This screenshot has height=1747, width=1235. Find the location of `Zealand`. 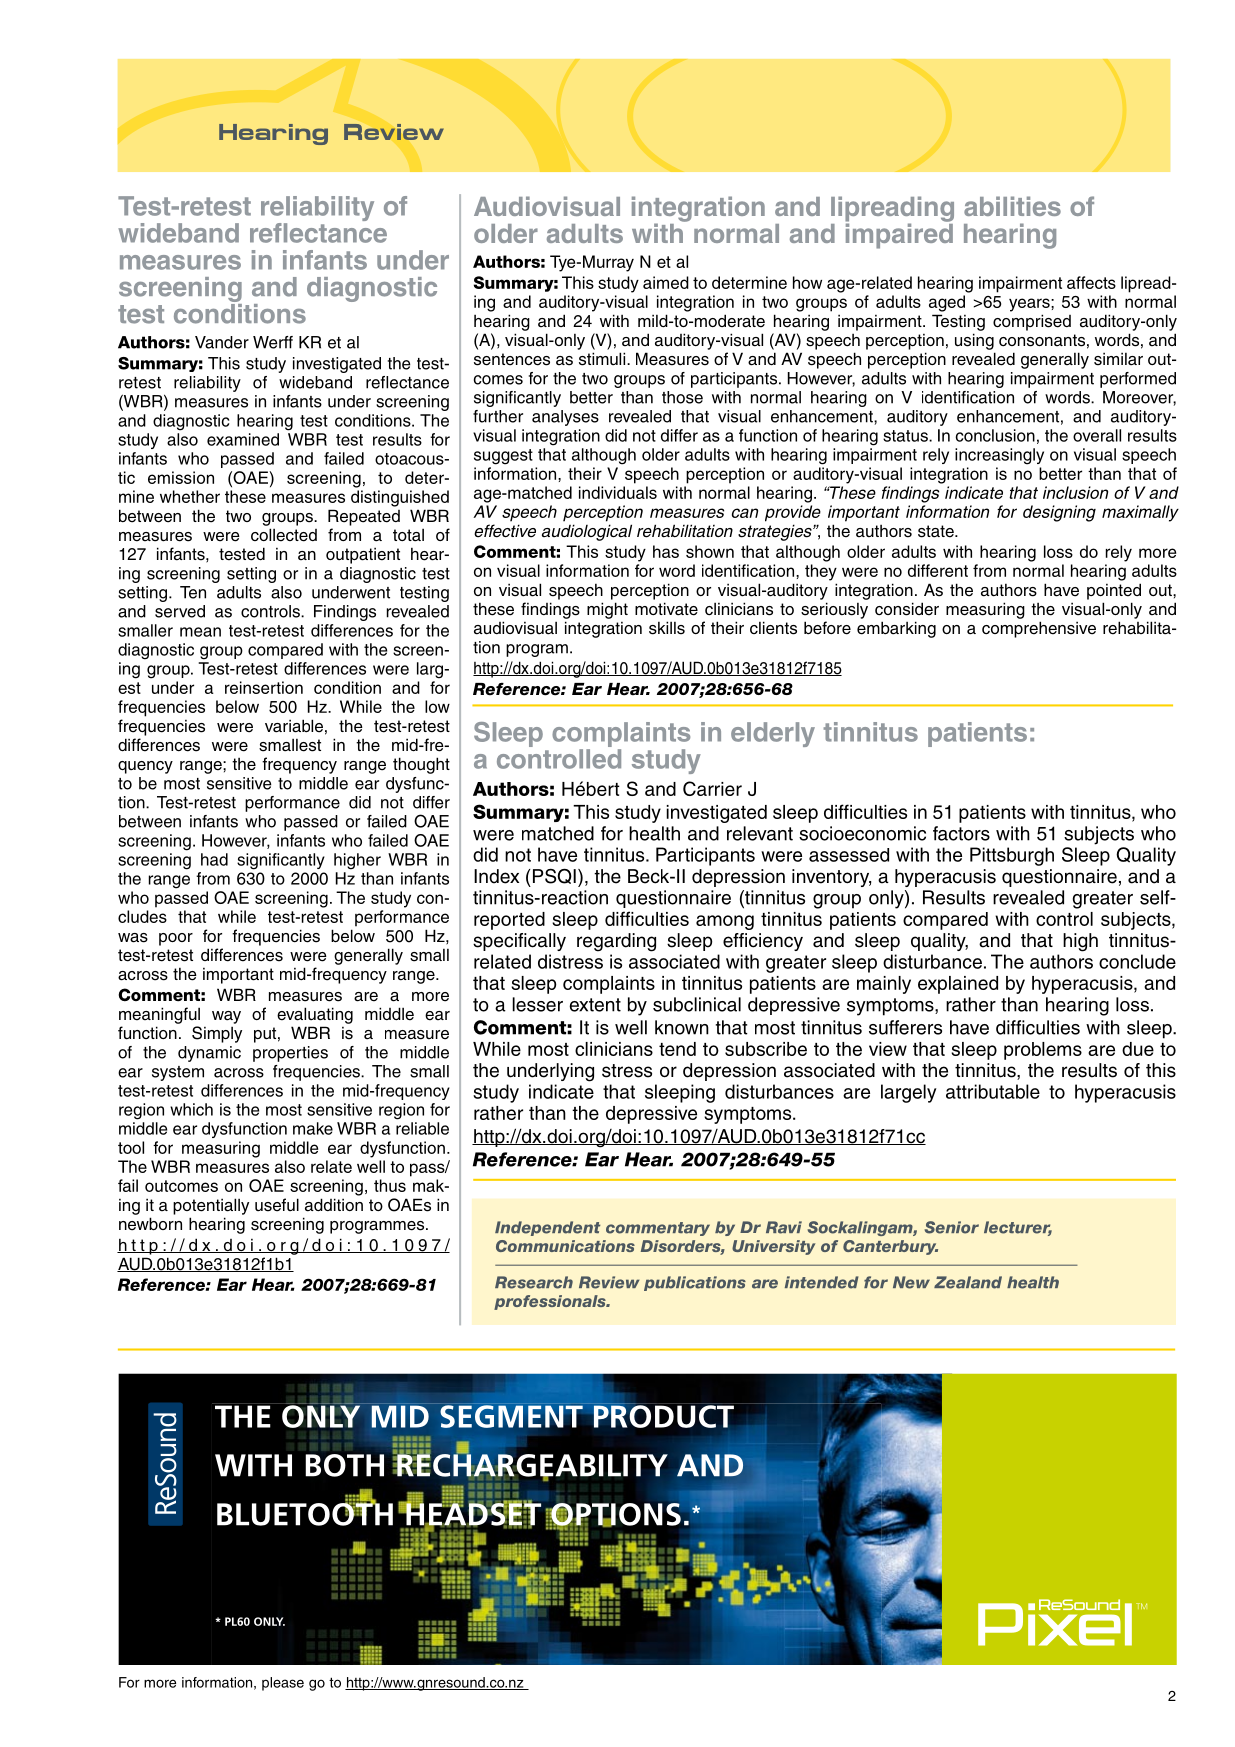

Zealand is located at coordinates (968, 1282).
